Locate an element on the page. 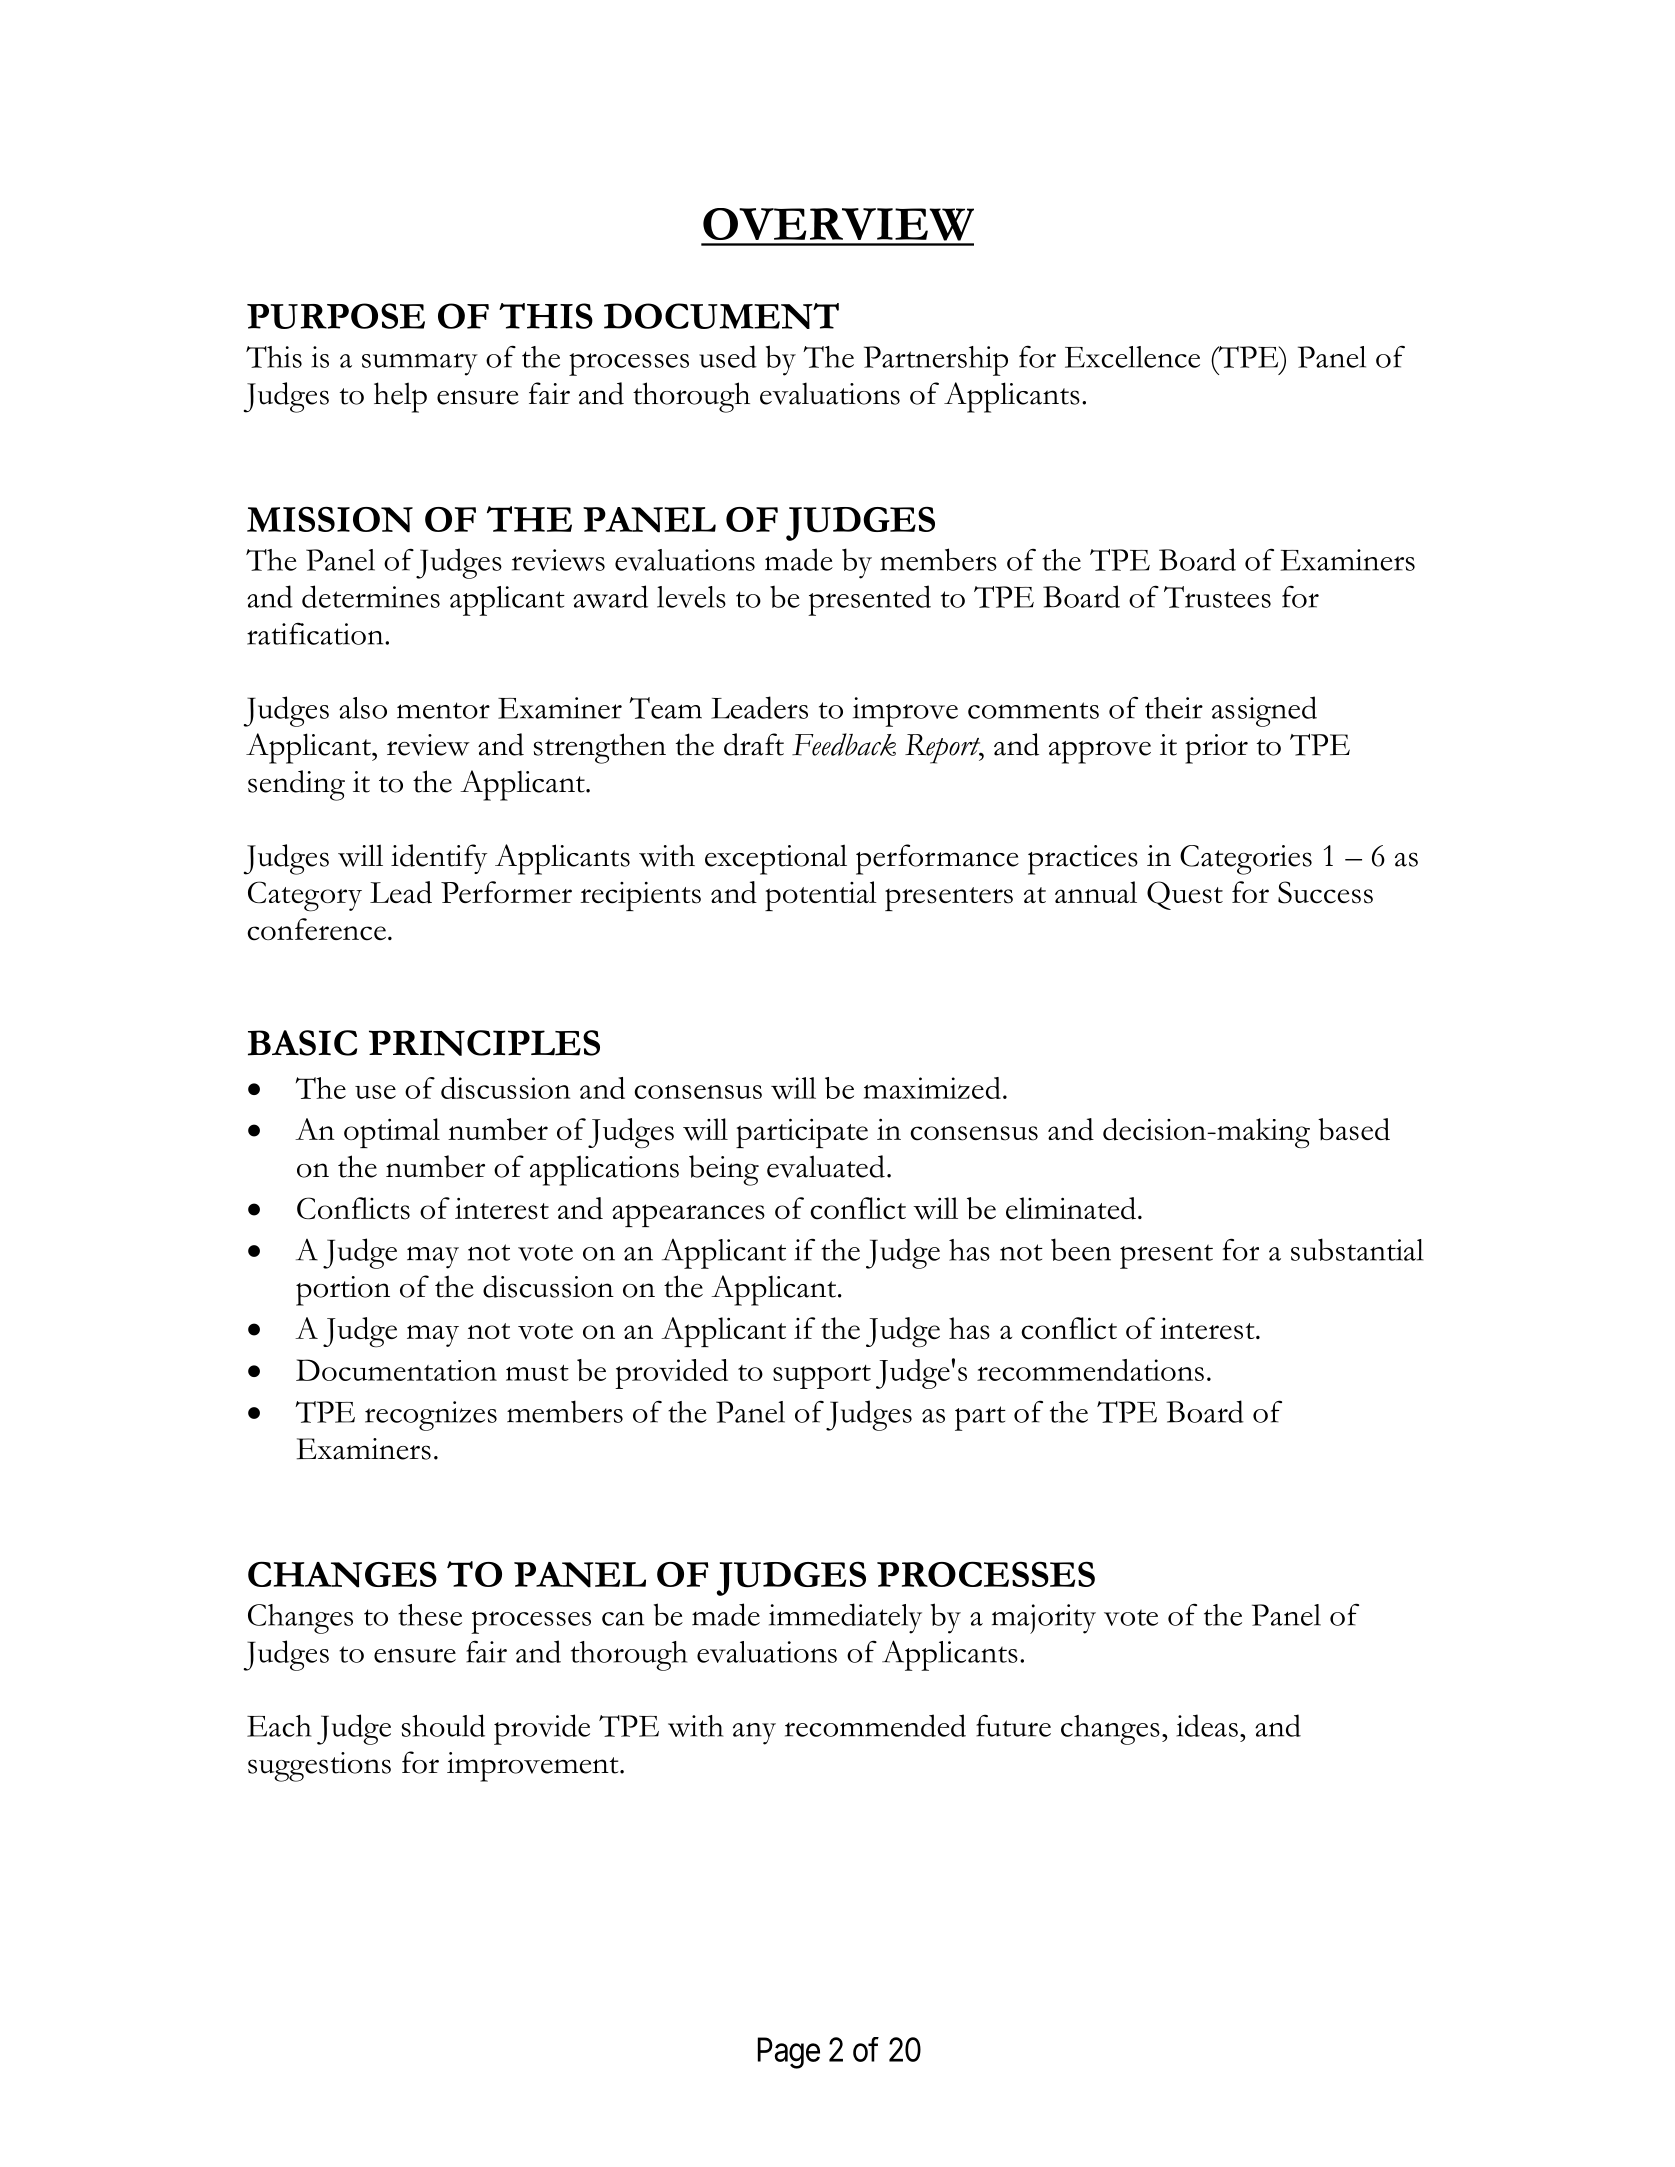 This image has height=2167, width=1675. identify is located at coordinates (439, 859).
